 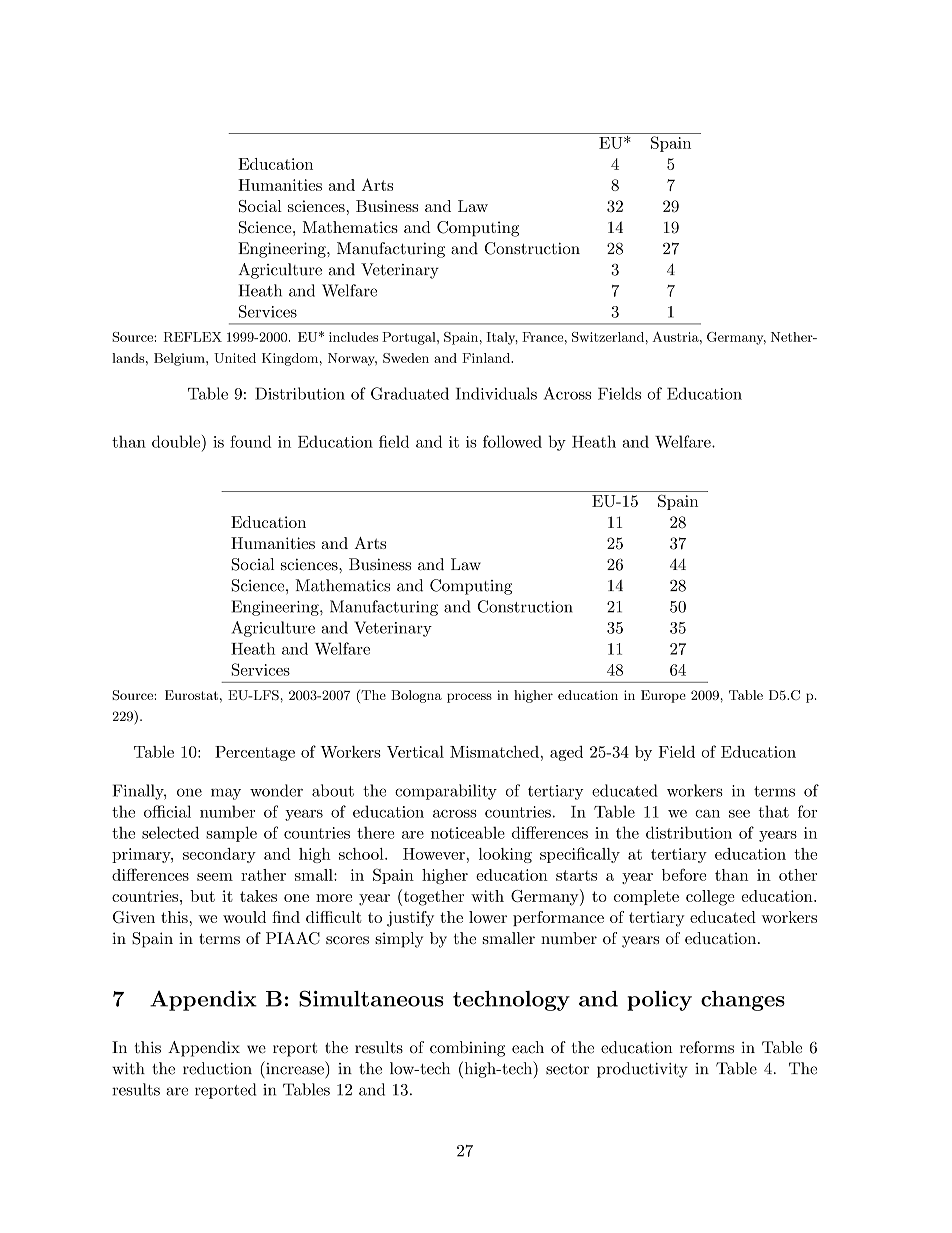 What do you see at coordinates (608, 337) in the screenshot?
I see `Switzerland` at bounding box center [608, 337].
